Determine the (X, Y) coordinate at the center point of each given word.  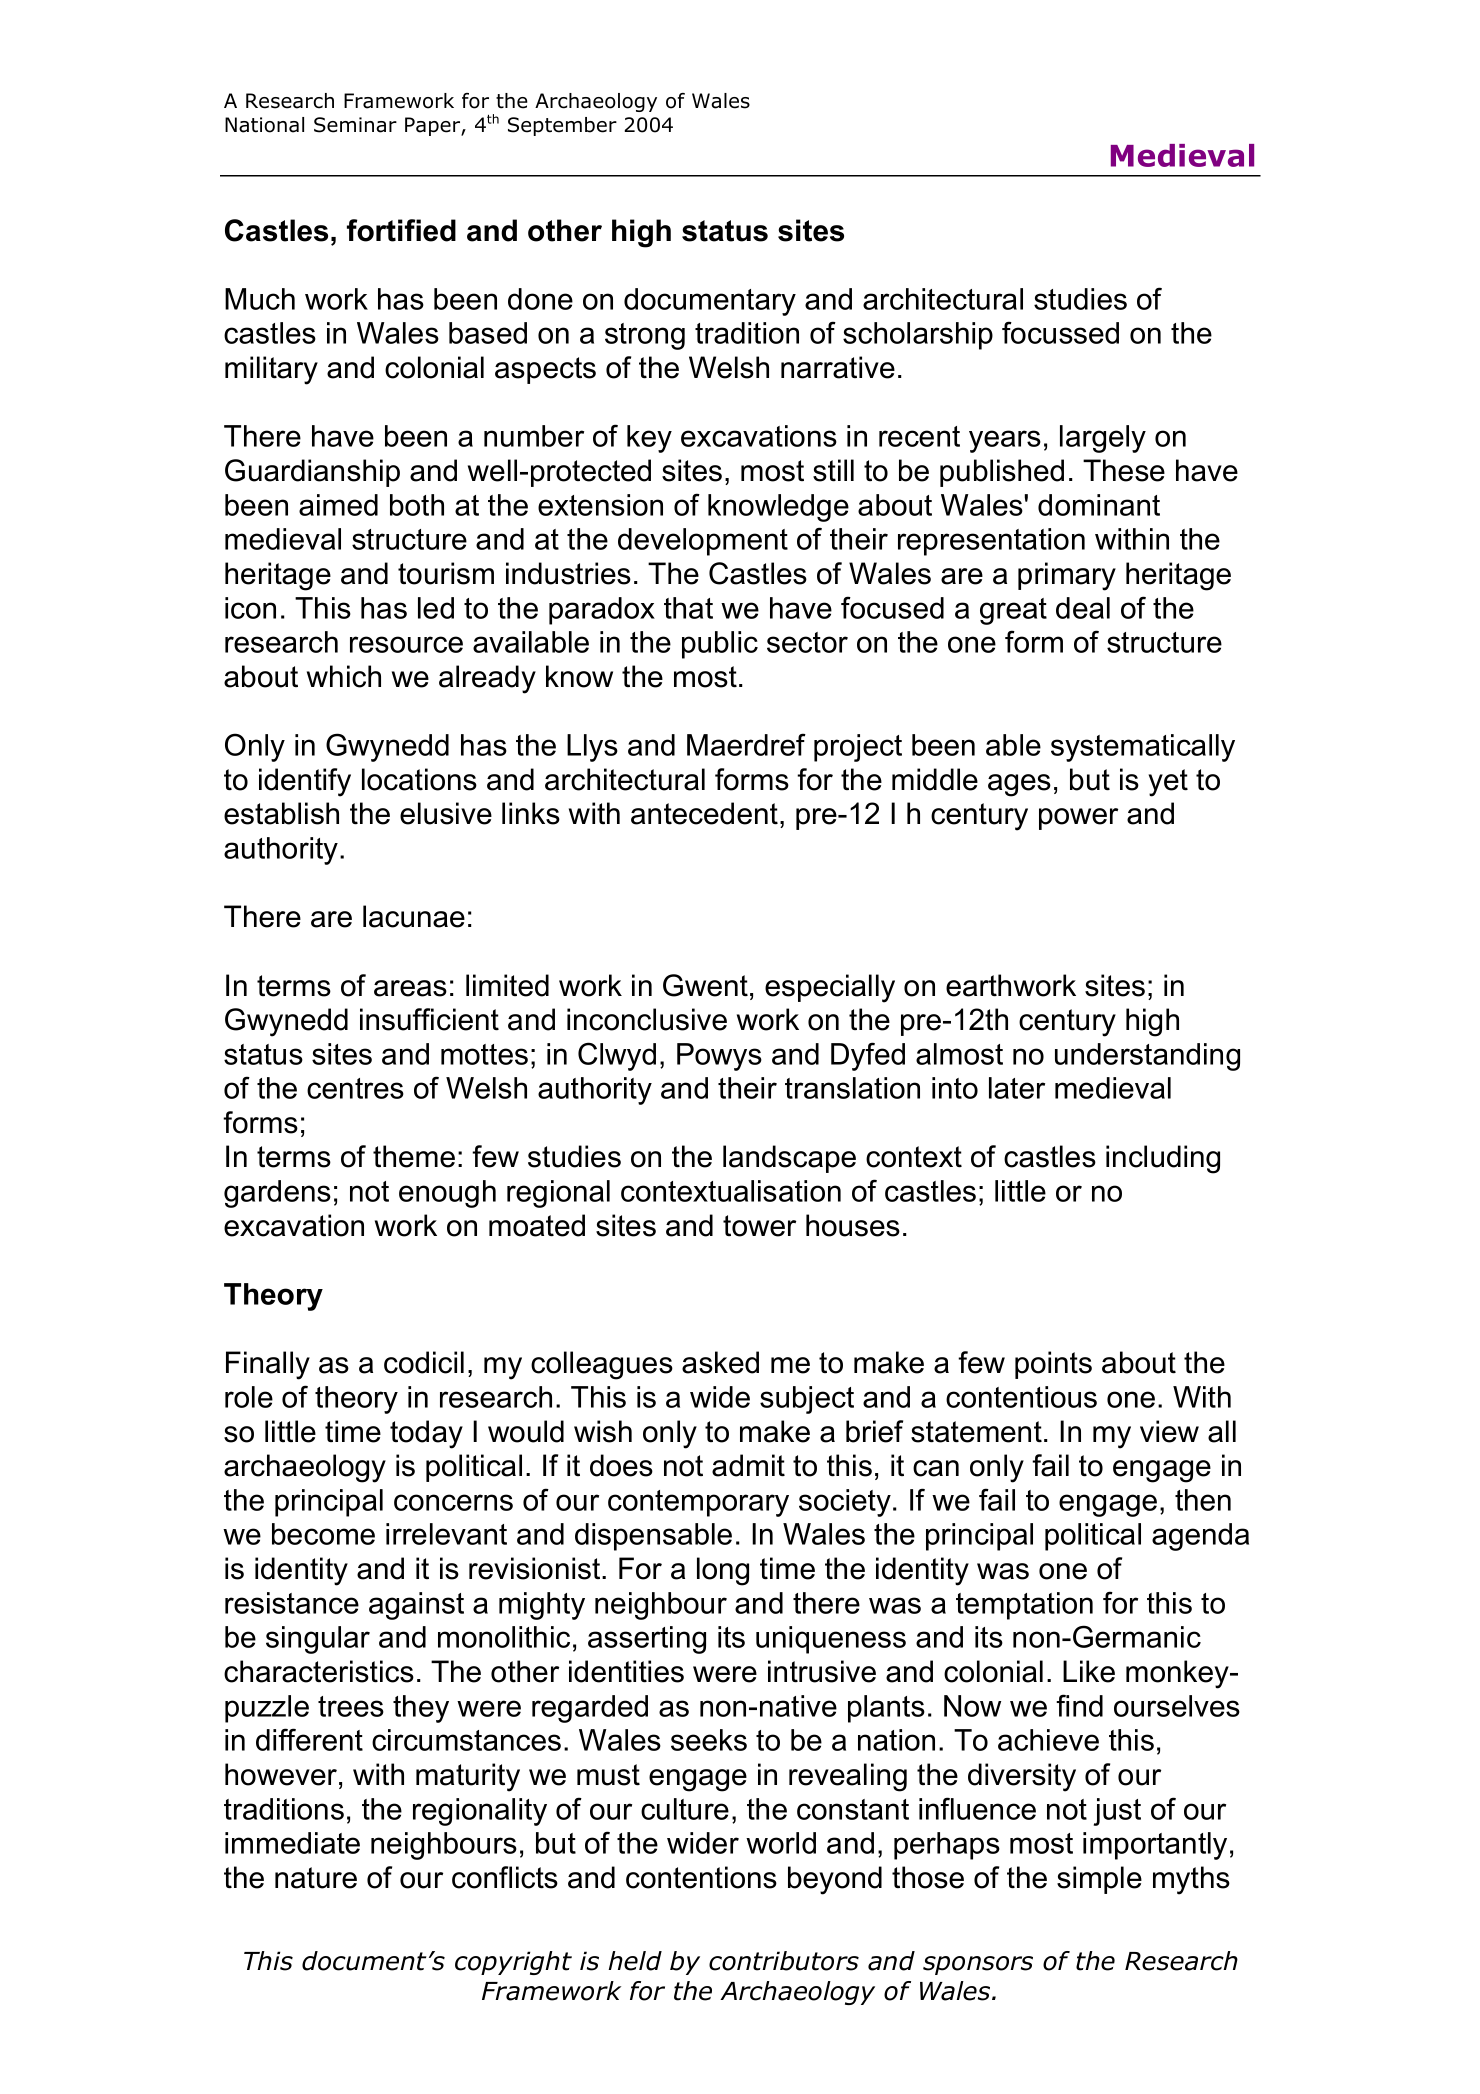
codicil (424, 1362)
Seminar (355, 125)
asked (720, 1362)
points (1053, 1365)
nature (316, 1878)
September (562, 126)
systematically (1143, 748)
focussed (1060, 332)
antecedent (704, 813)
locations (419, 779)
